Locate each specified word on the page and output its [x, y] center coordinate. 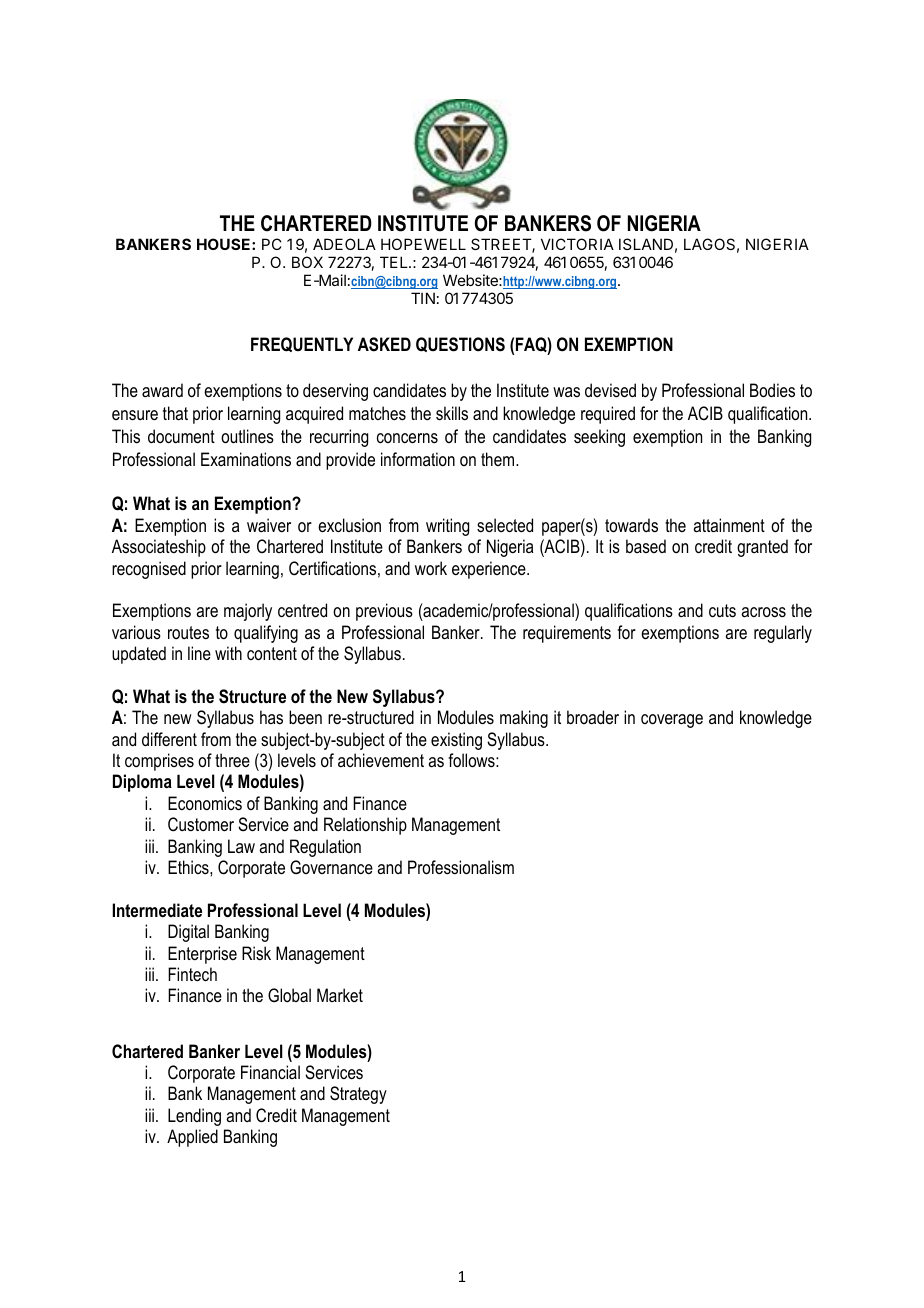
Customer [201, 824]
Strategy [358, 1095]
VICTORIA [577, 244]
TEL [395, 262]
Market [340, 995]
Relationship [365, 826]
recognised [149, 570]
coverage [672, 721]
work [431, 568]
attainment [729, 525]
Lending [194, 1117]
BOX [307, 262]
